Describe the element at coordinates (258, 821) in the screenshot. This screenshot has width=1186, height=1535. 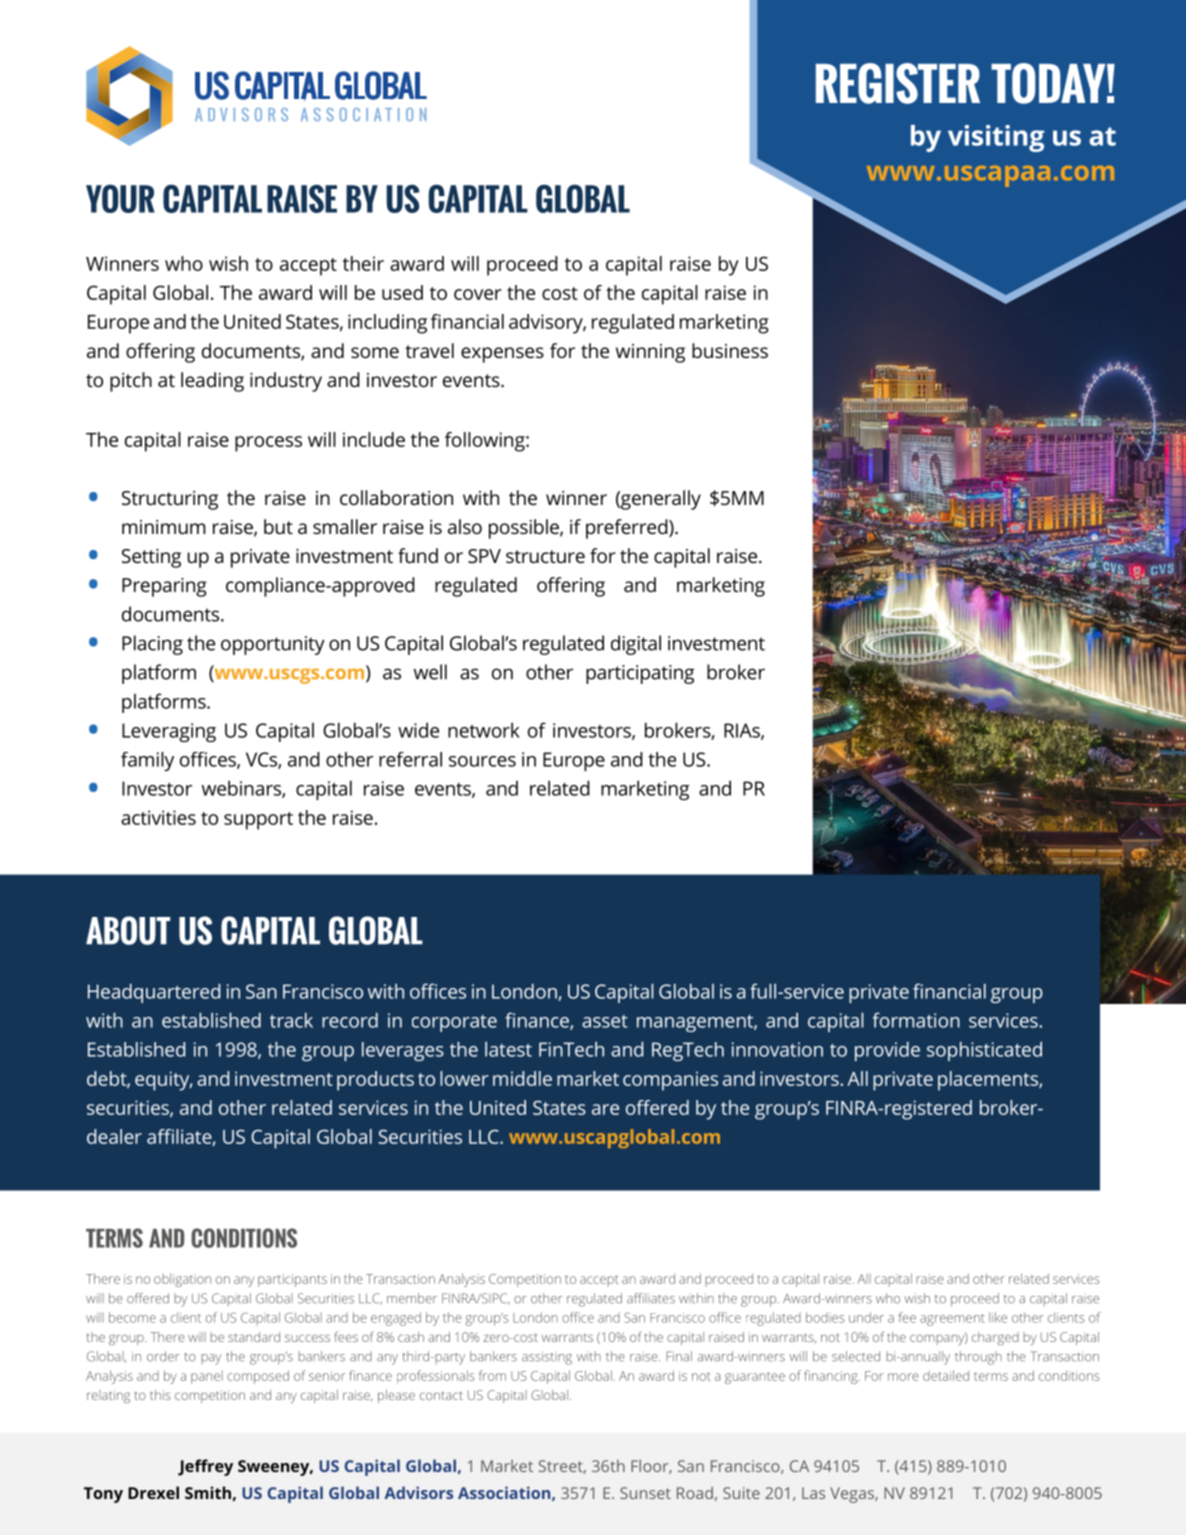
I see `support` at that location.
